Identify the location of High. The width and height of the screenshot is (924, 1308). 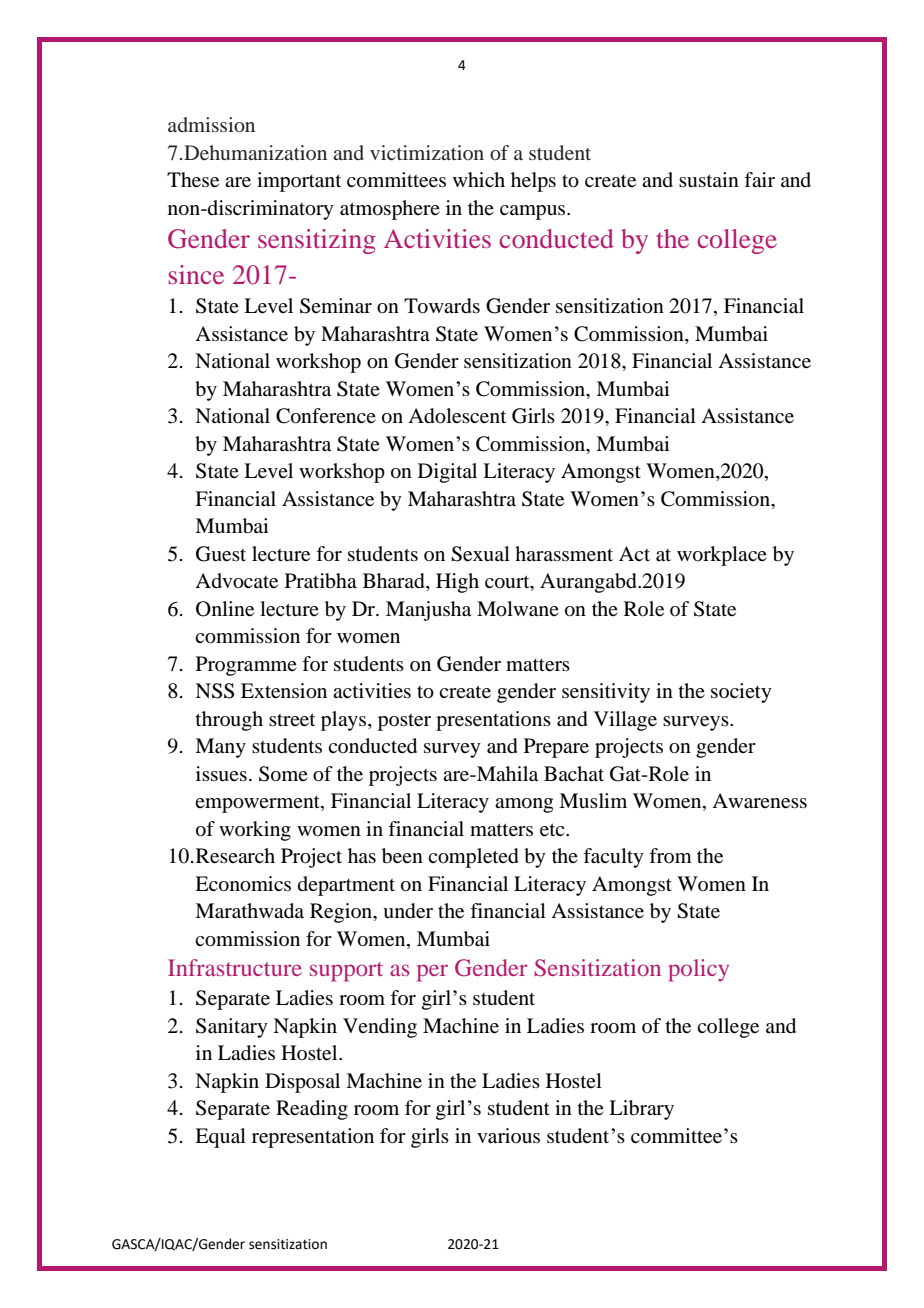
(457, 583).
